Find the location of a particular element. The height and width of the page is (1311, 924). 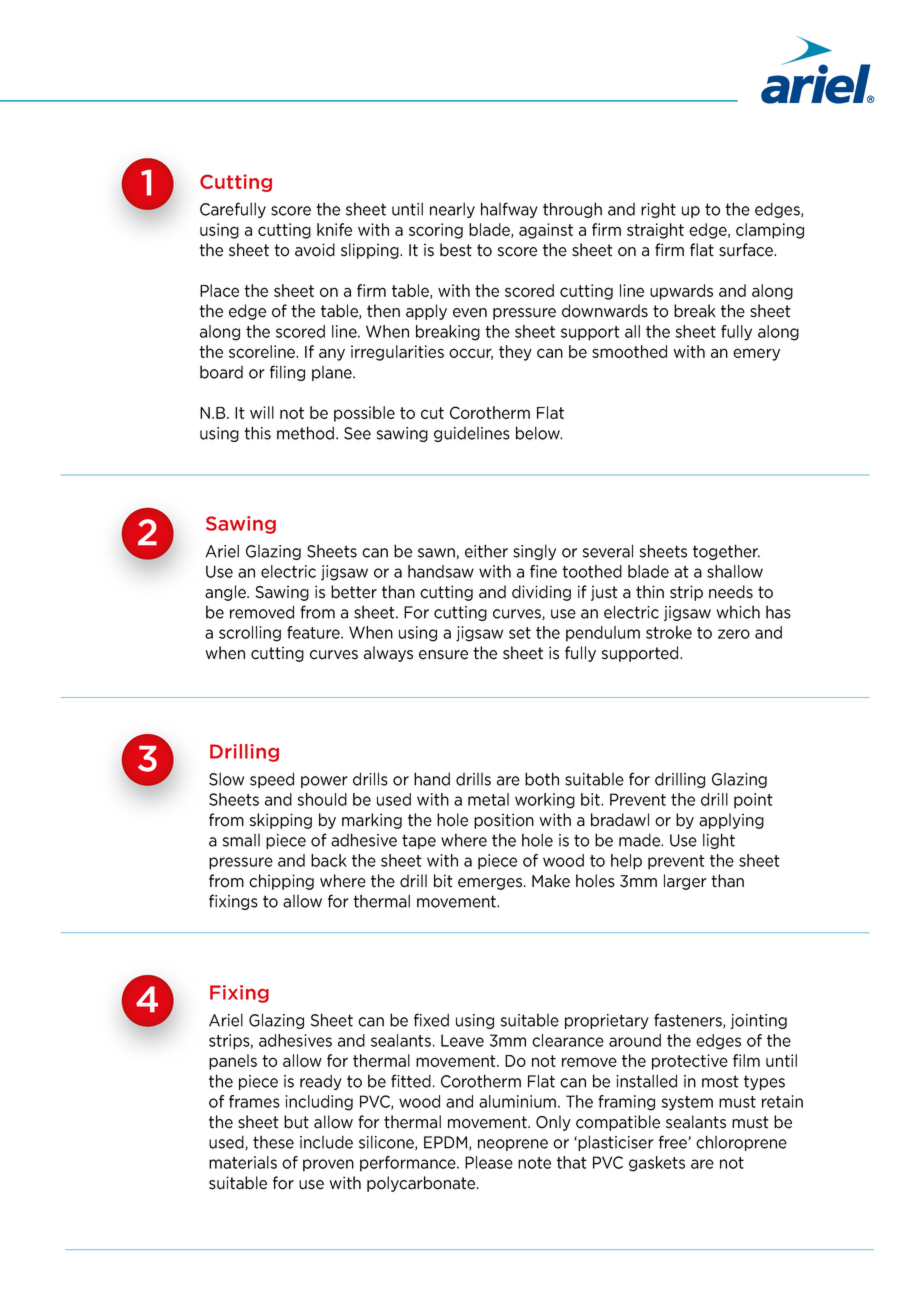

together is located at coordinates (726, 552).
